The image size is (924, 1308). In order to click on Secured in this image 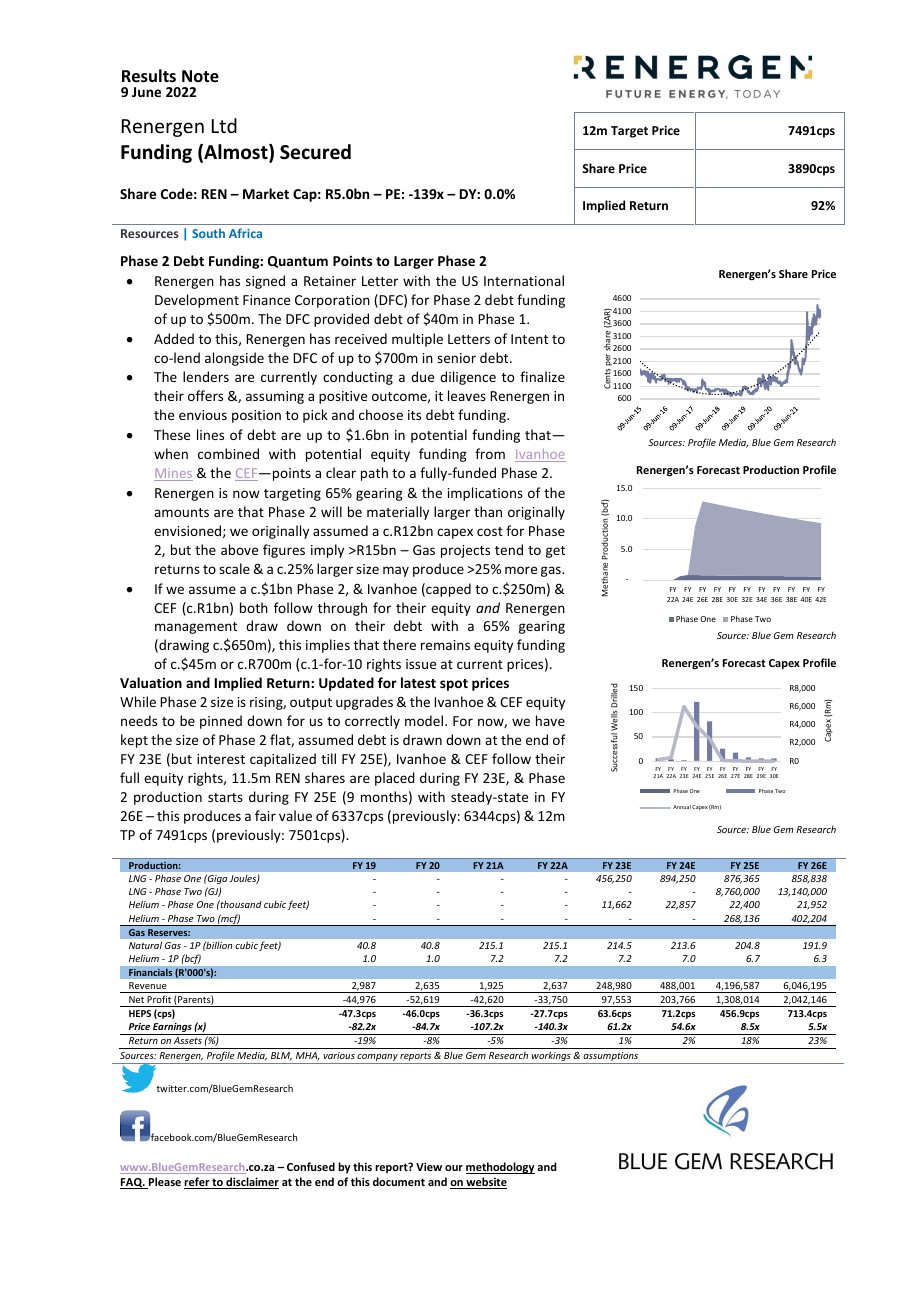, I will do `click(315, 152)`.
